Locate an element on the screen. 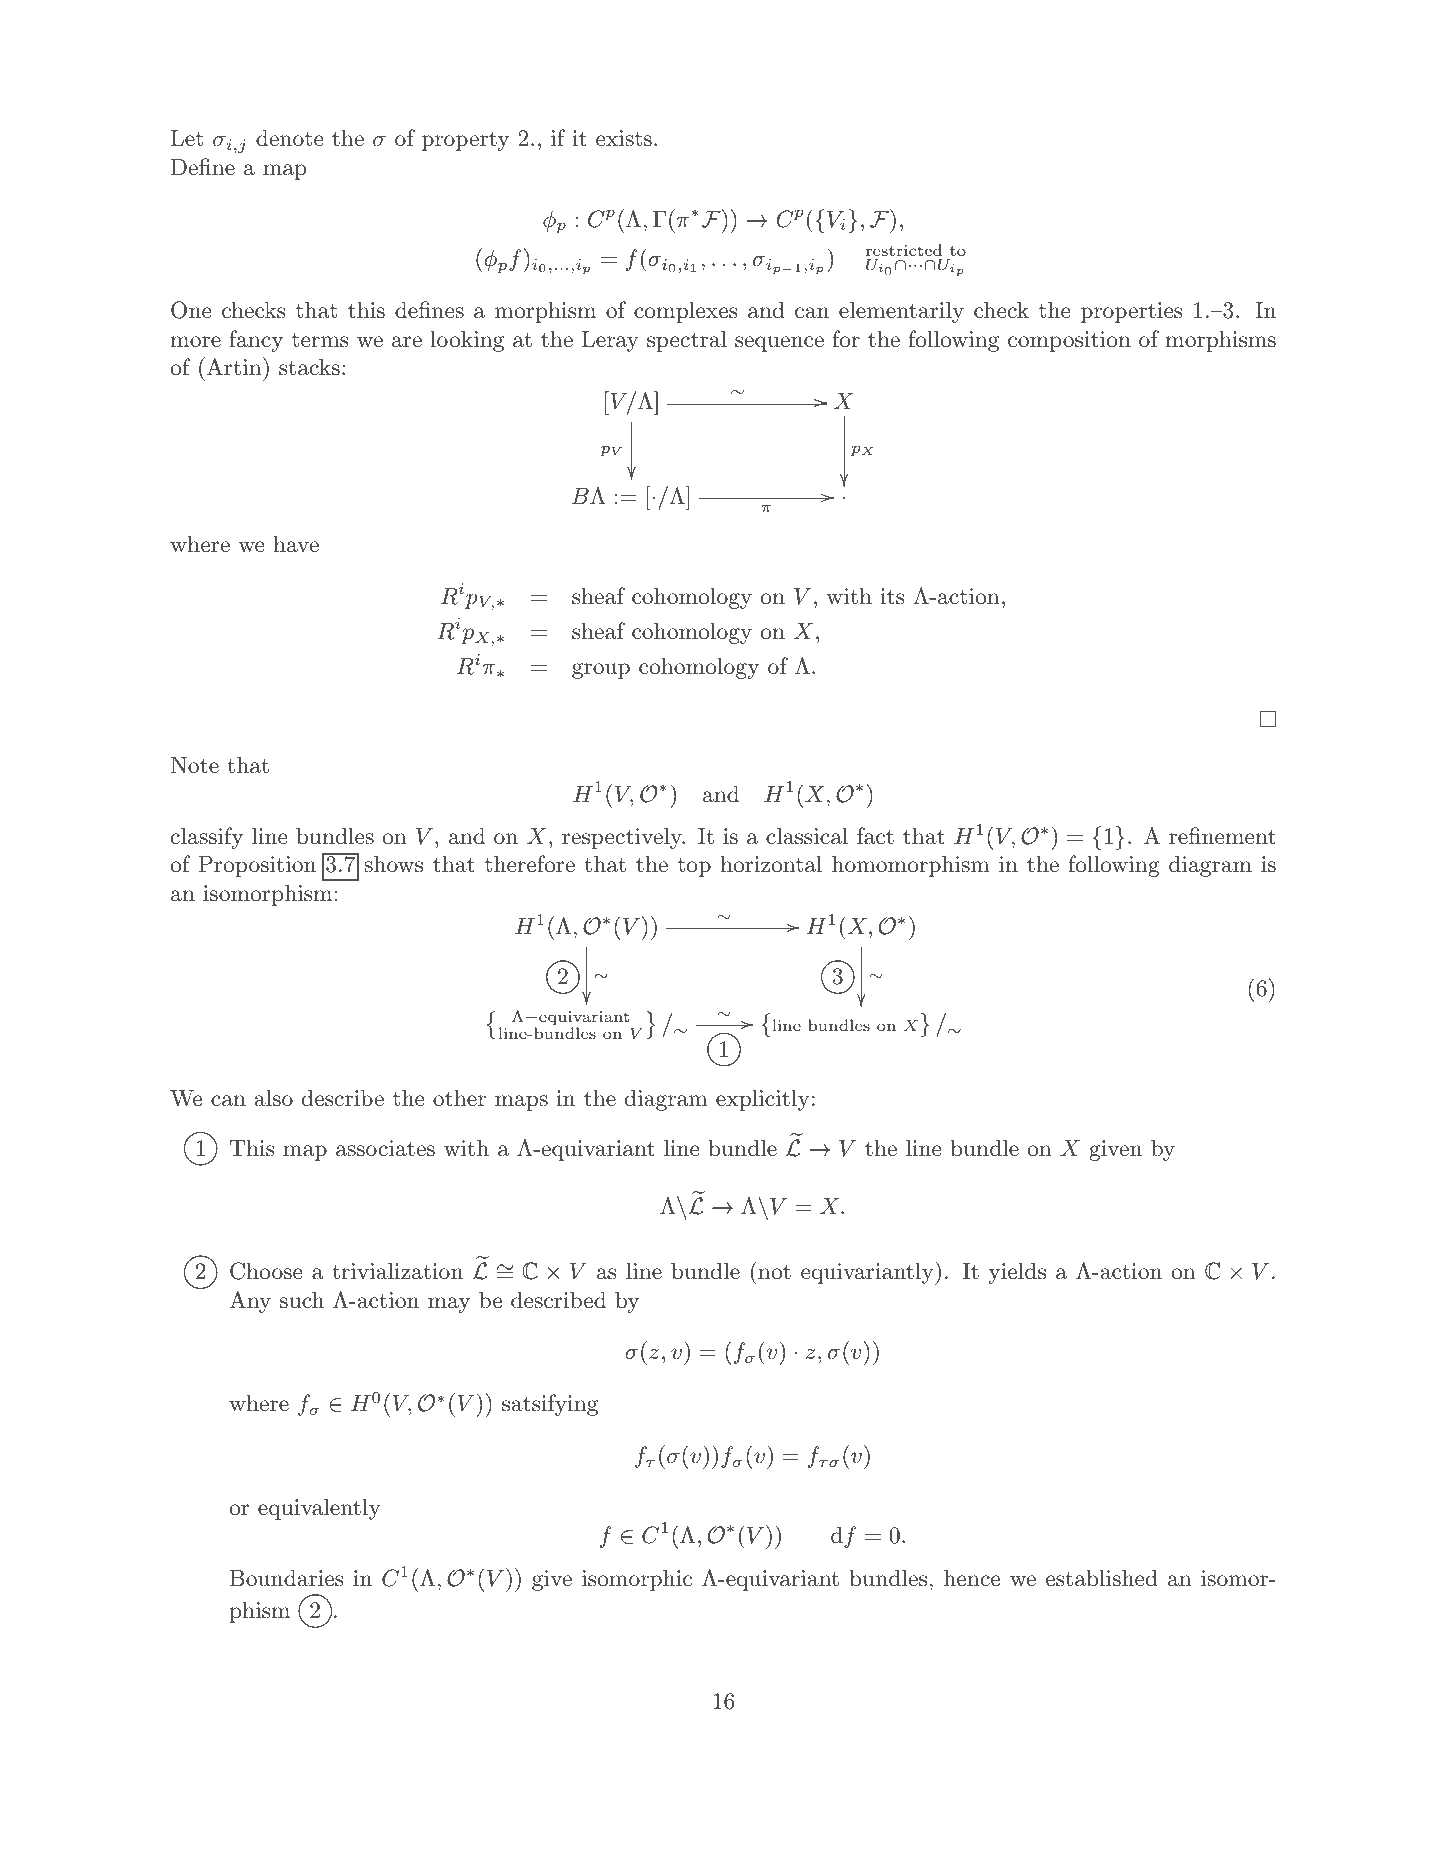 The height and width of the screenshot is (1873, 1447). exists is located at coordinates (624, 138).
